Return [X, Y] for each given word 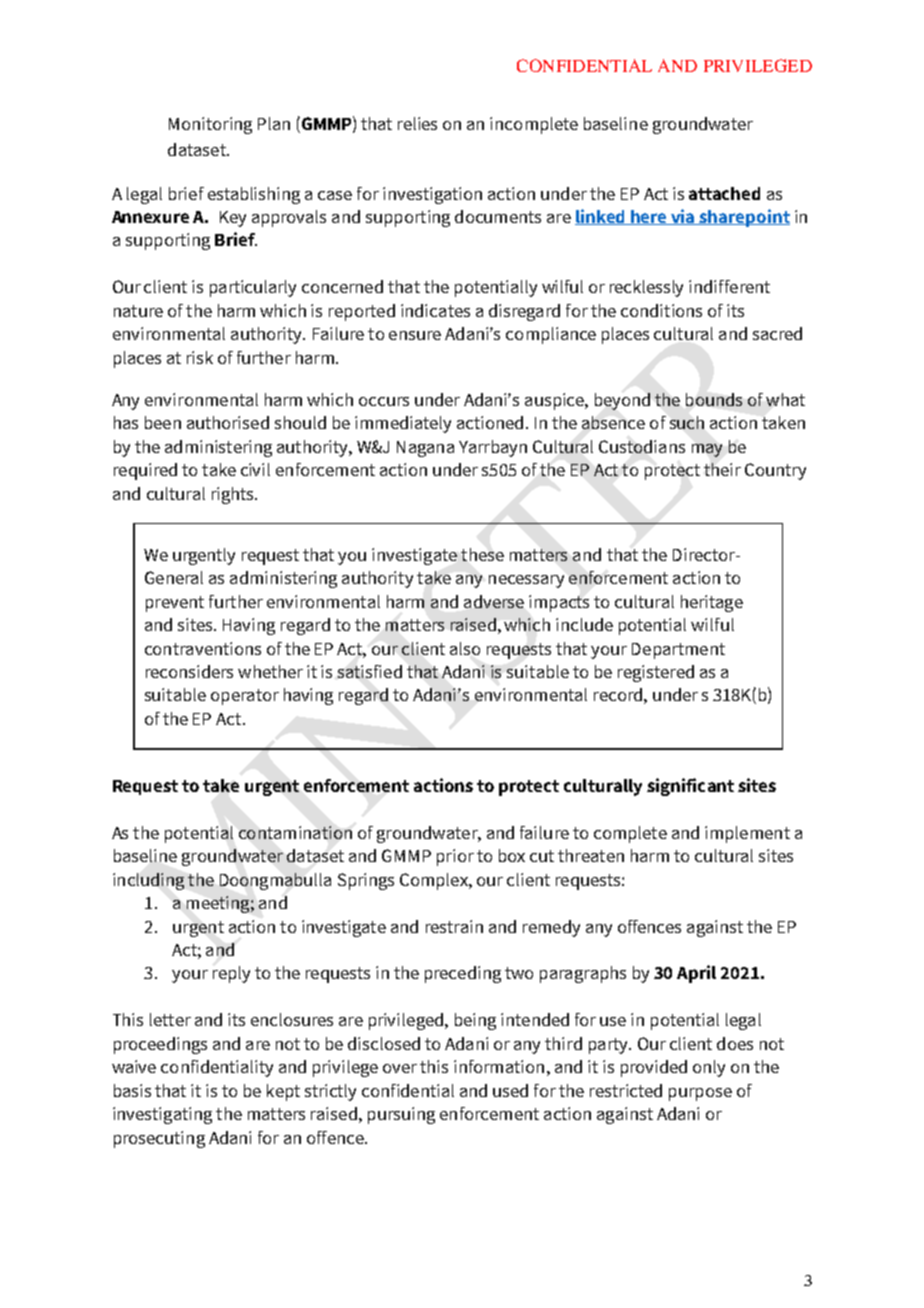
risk [200, 357]
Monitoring [210, 125]
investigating [162, 1115]
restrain [454, 926]
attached [724, 193]
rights [234, 495]
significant [690, 787]
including [148, 881]
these [482, 554]
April [696, 974]
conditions [661, 310]
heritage [712, 603]
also [465, 648]
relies [417, 123]
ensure [415, 335]
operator [245, 697]
